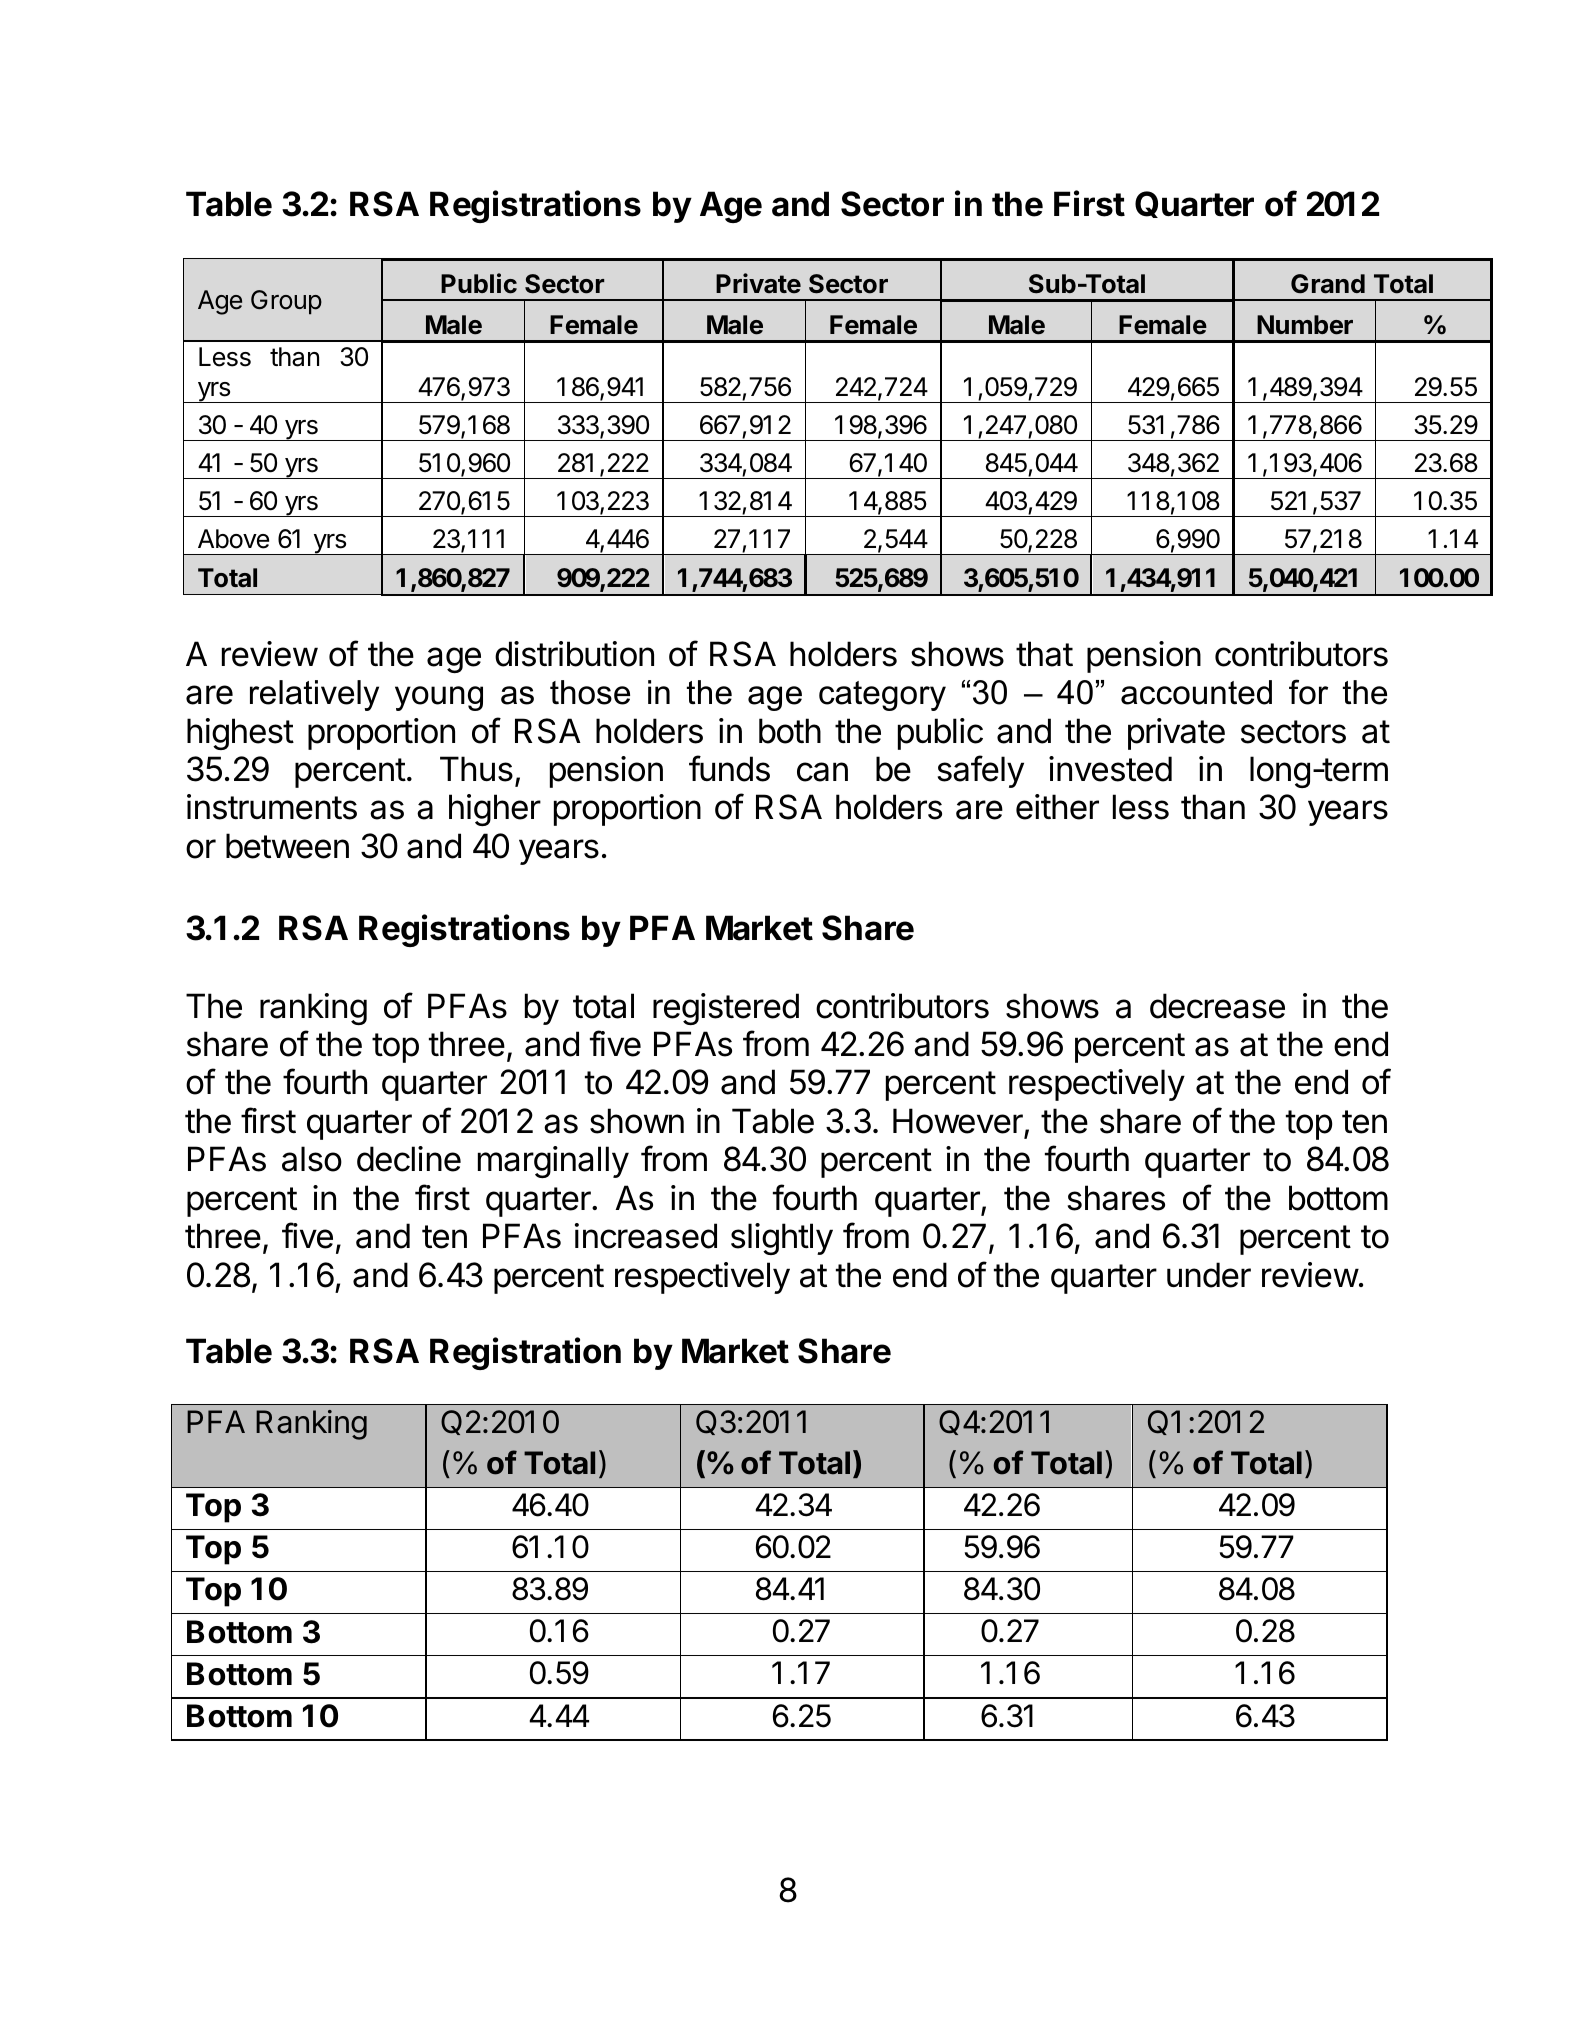  Describe the element at coordinates (782, 1239) in the image. I see `slightly` at that location.
